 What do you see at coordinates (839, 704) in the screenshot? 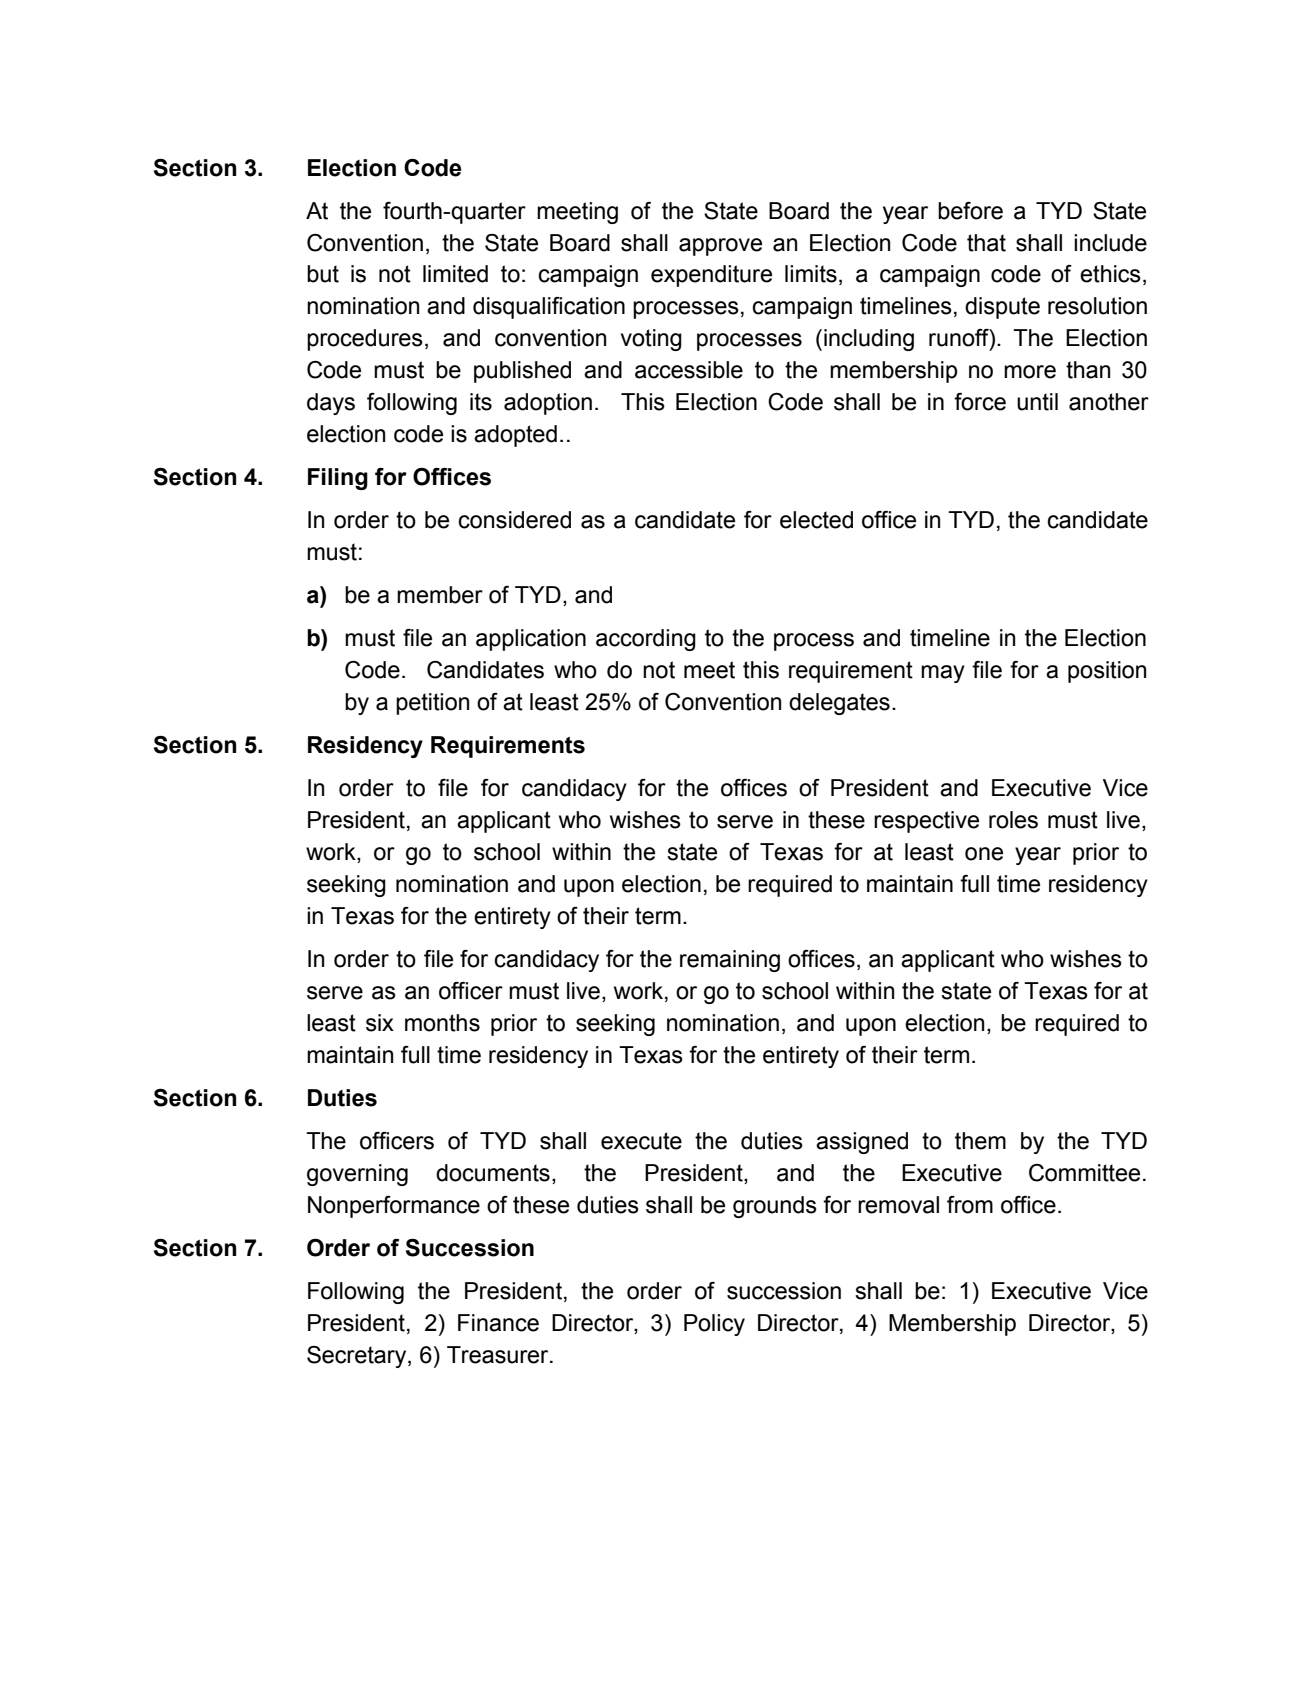
I see `delegates` at bounding box center [839, 704].
